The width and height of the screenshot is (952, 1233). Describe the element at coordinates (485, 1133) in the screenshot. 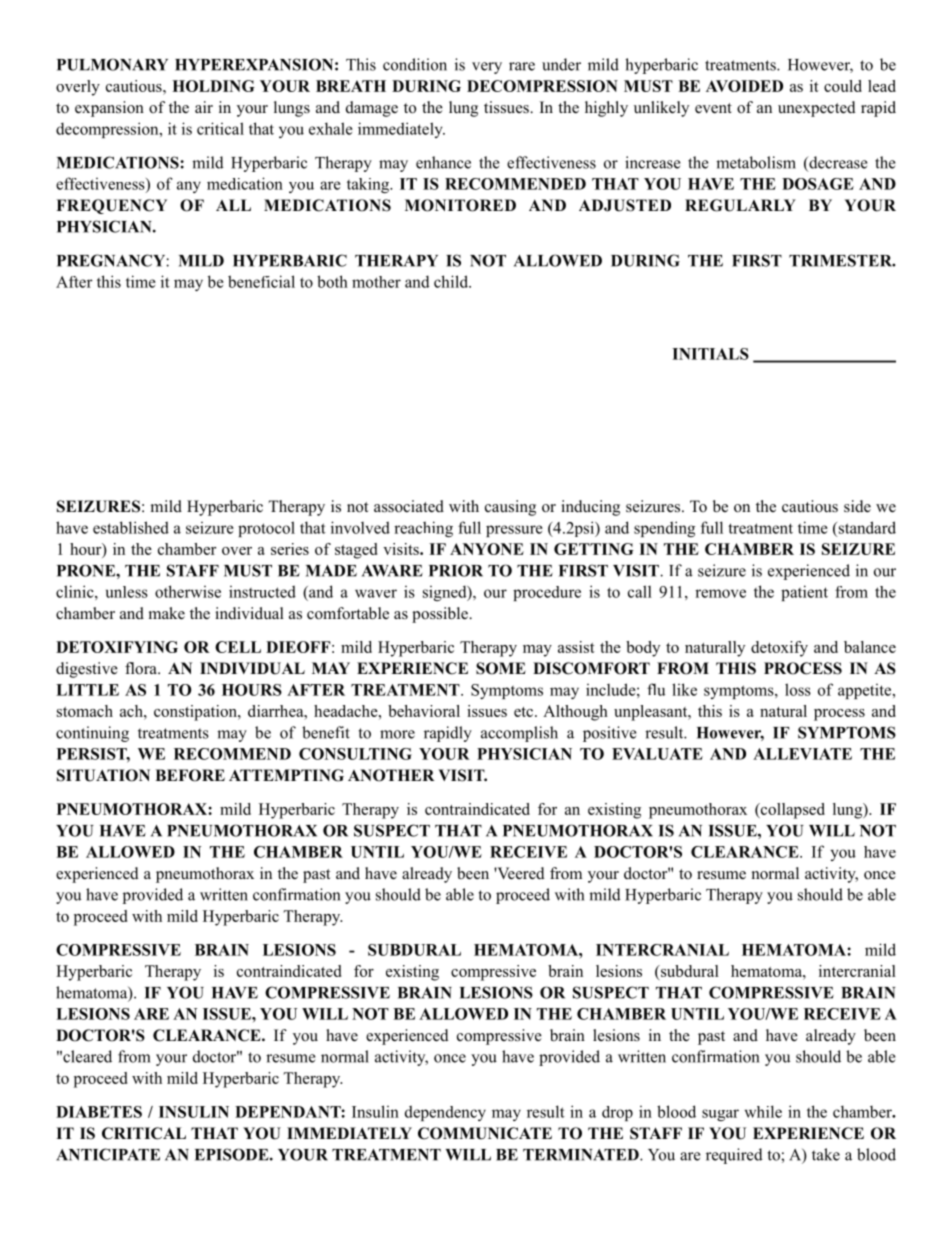

I see `COMMUNICATE` at that location.
